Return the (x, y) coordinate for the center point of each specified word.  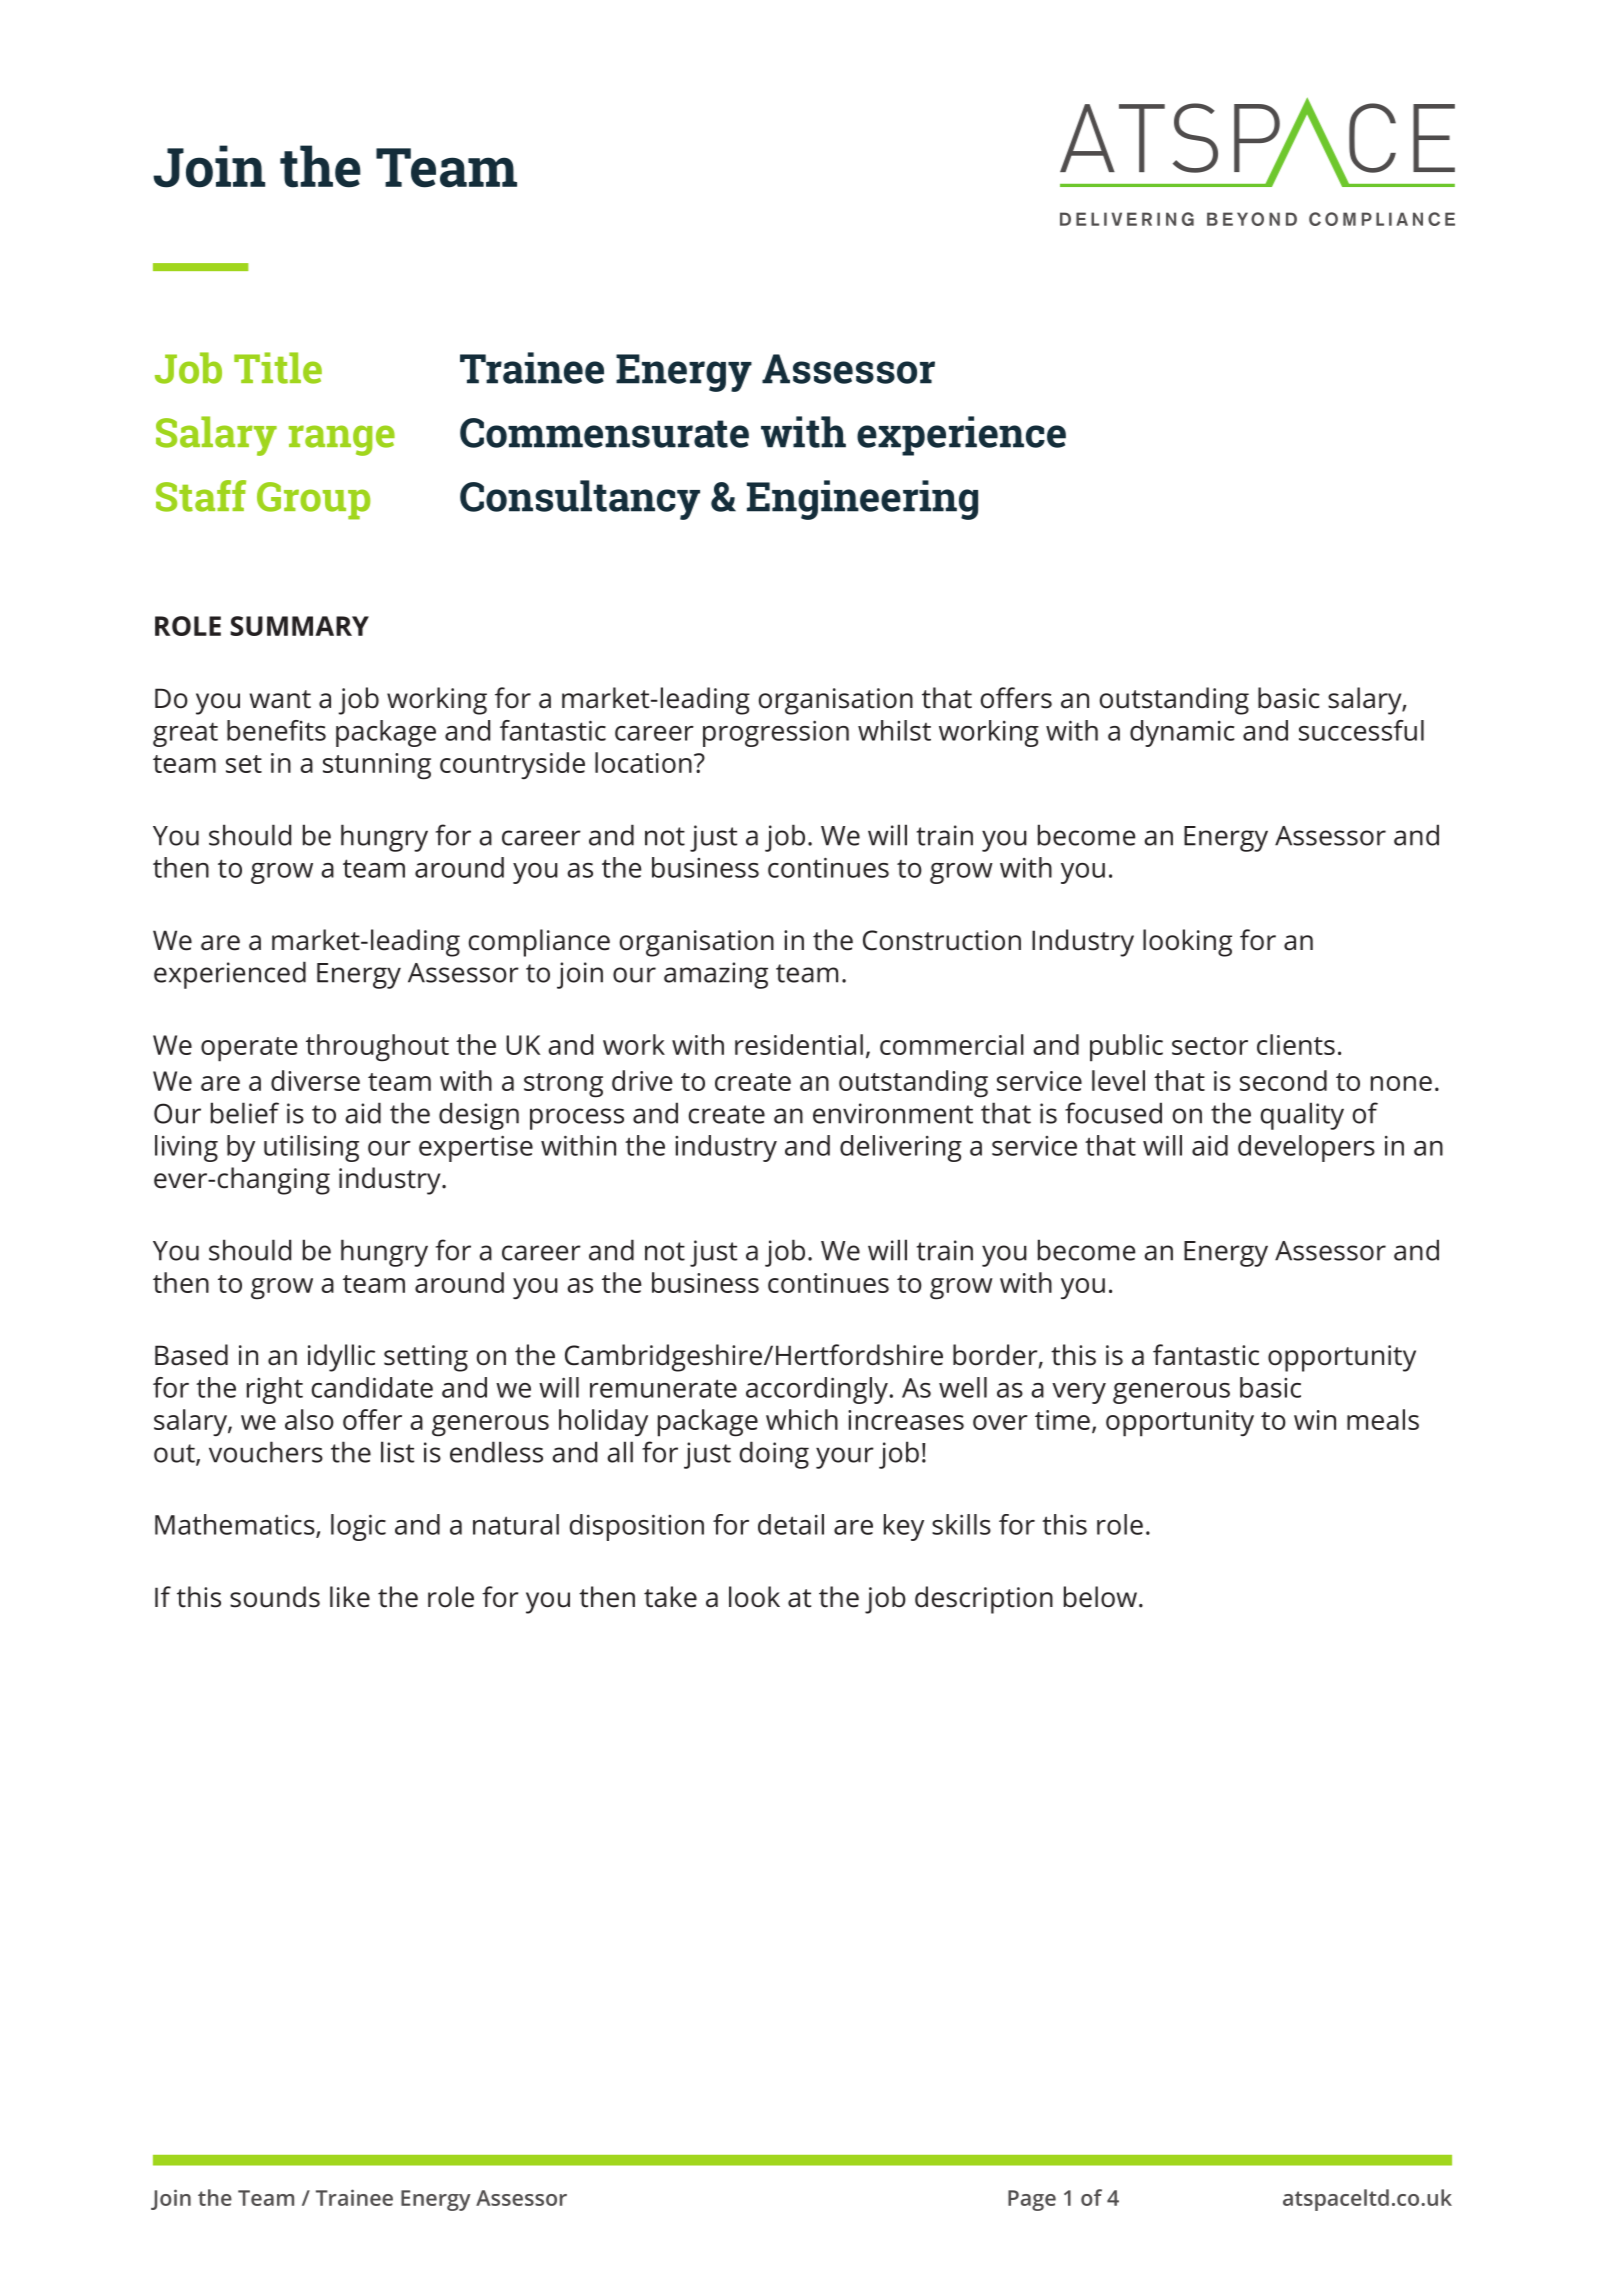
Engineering (862, 500)
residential (799, 1044)
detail (791, 1524)
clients (1296, 1044)
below (1102, 1597)
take (670, 1597)
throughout (377, 1047)
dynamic (1182, 733)
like (350, 1597)
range (342, 440)
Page (1032, 2200)
